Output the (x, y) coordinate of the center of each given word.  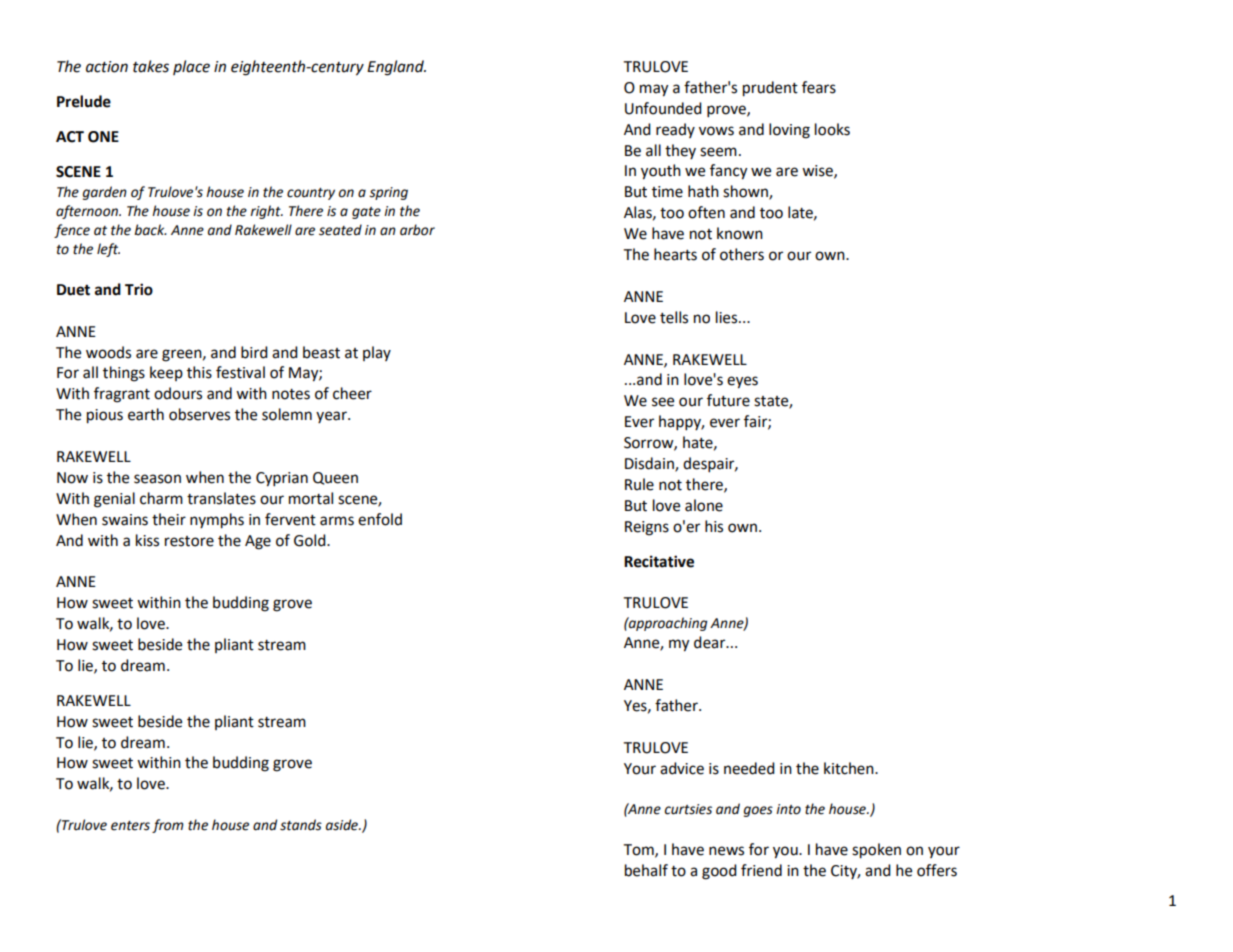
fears (819, 87)
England (396, 68)
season (157, 479)
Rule (639, 484)
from (168, 826)
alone (704, 505)
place (191, 67)
